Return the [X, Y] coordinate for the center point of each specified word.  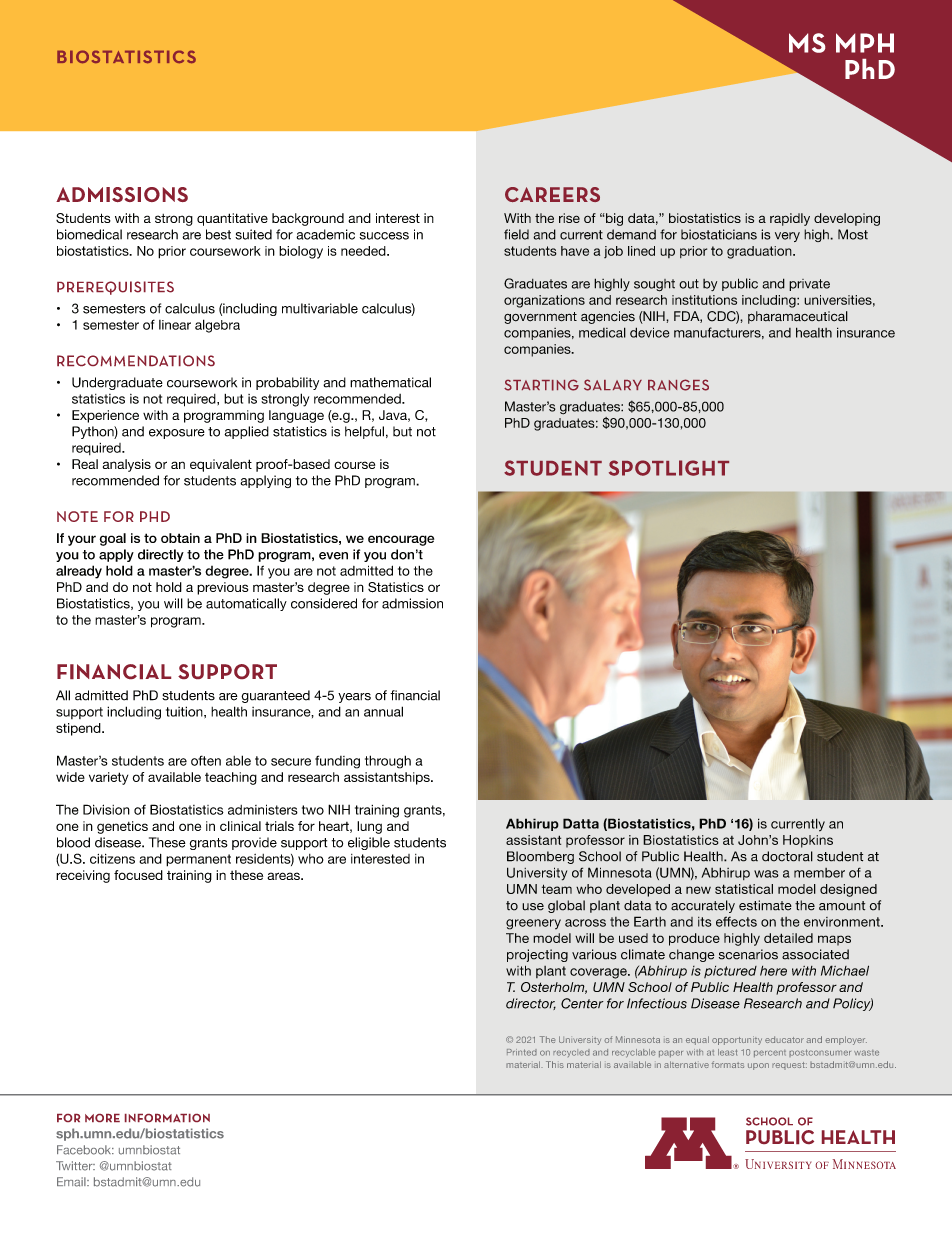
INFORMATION [167, 1118]
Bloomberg [540, 857]
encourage [401, 540]
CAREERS [552, 194]
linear [175, 325]
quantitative [232, 219]
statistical [744, 889]
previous [222, 588]
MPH [865, 43]
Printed [522, 1052]
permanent [198, 860]
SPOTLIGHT [669, 468]
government [540, 318]
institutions [704, 300]
